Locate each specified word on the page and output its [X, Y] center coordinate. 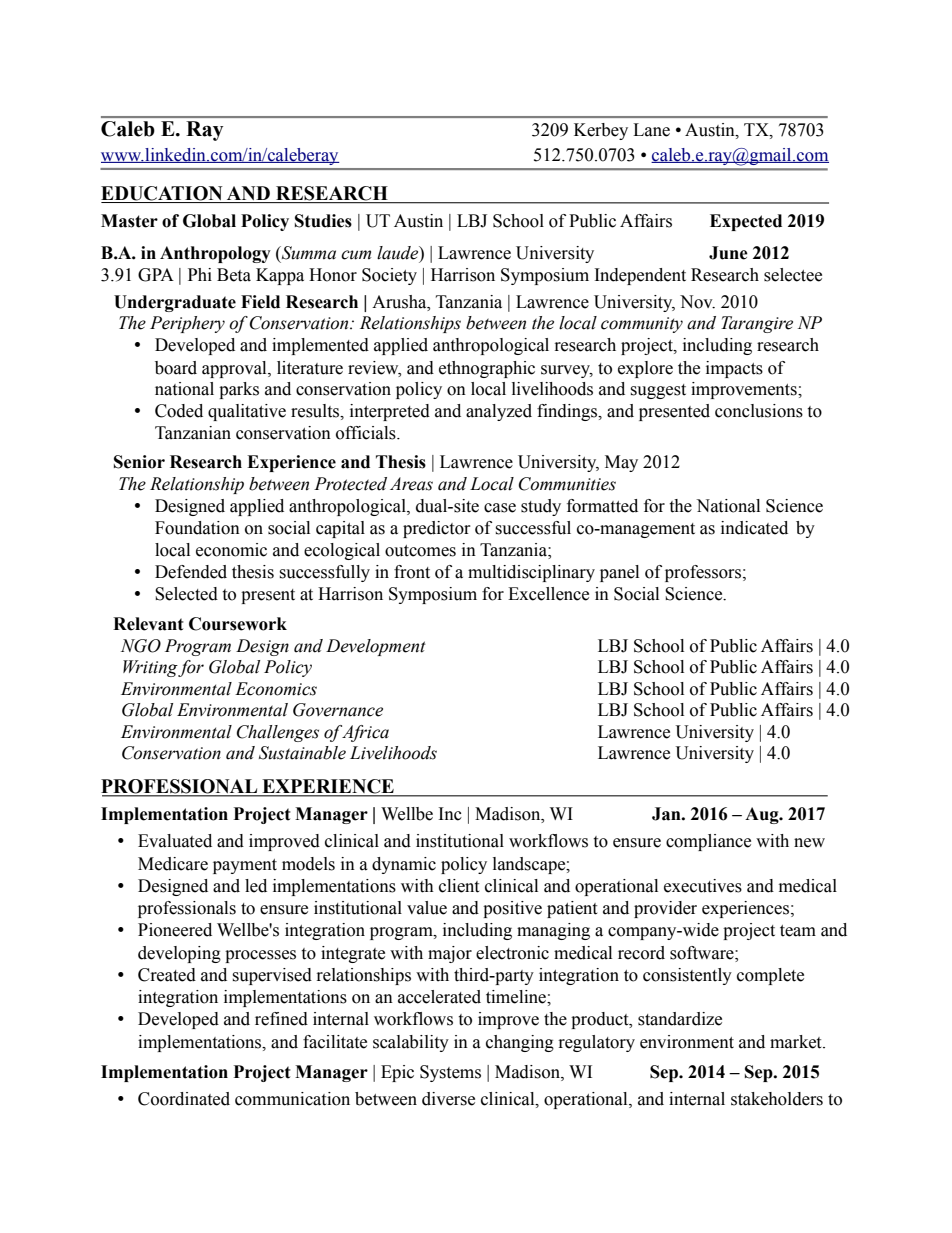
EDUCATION [163, 194]
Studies [323, 221]
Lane [651, 130]
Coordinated [184, 1099]
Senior [139, 462]
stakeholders [777, 1099]
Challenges [278, 733]
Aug [763, 815]
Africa [364, 733]
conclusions [759, 411]
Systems [450, 1073]
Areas [411, 484]
